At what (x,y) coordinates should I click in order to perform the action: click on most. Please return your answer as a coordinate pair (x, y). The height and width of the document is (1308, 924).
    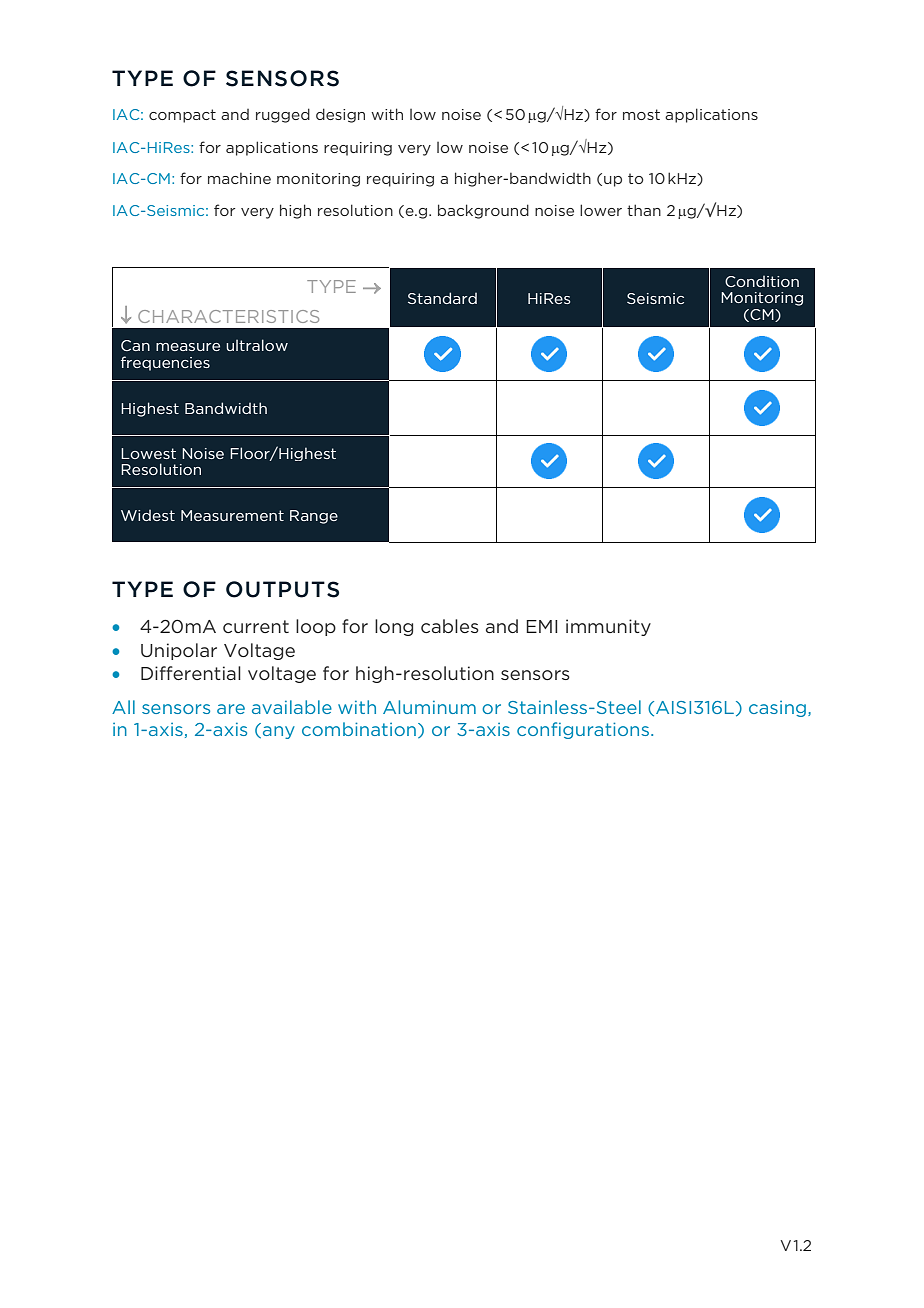
    Looking at the image, I should click on (641, 114).
